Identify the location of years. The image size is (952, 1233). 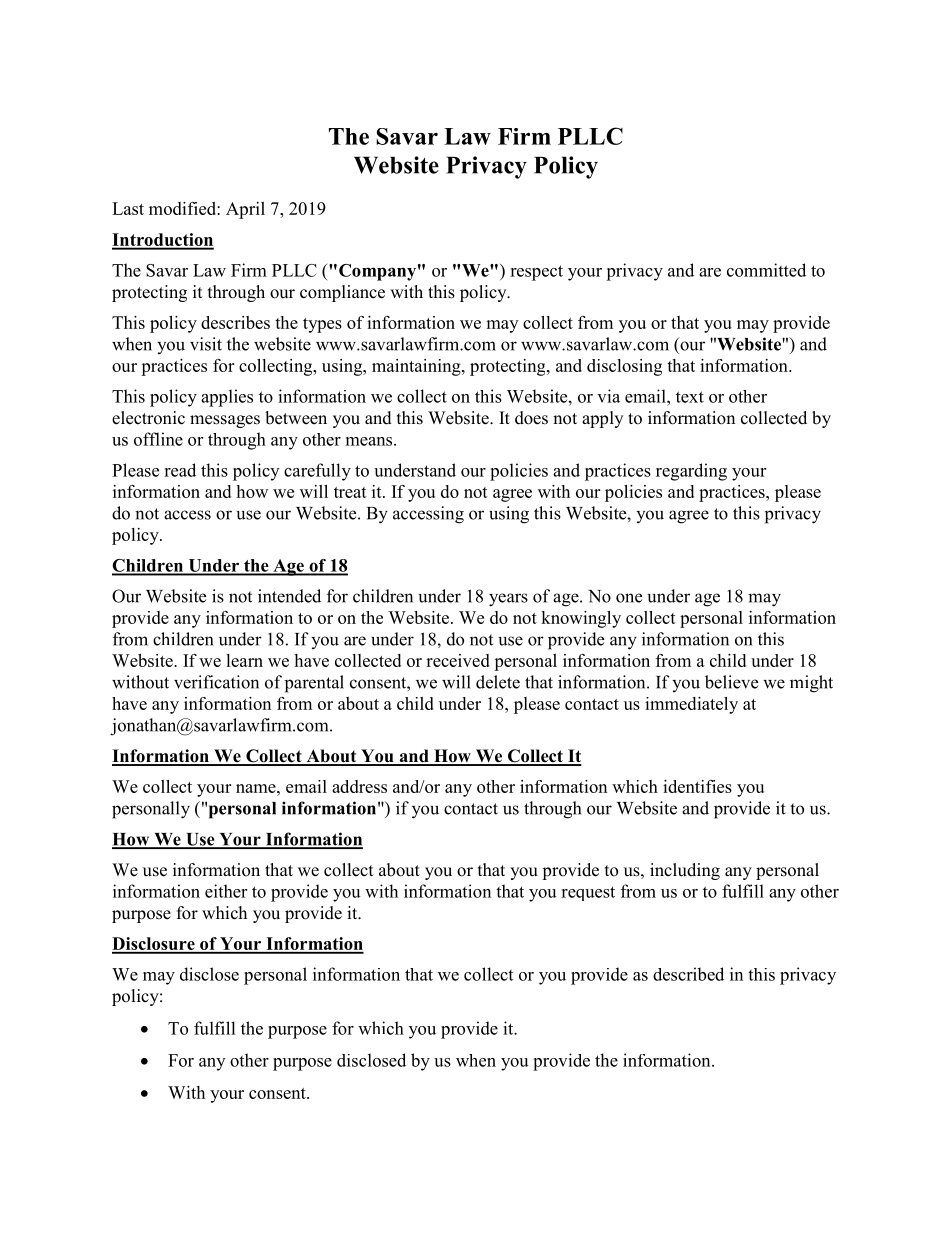
(508, 600).
